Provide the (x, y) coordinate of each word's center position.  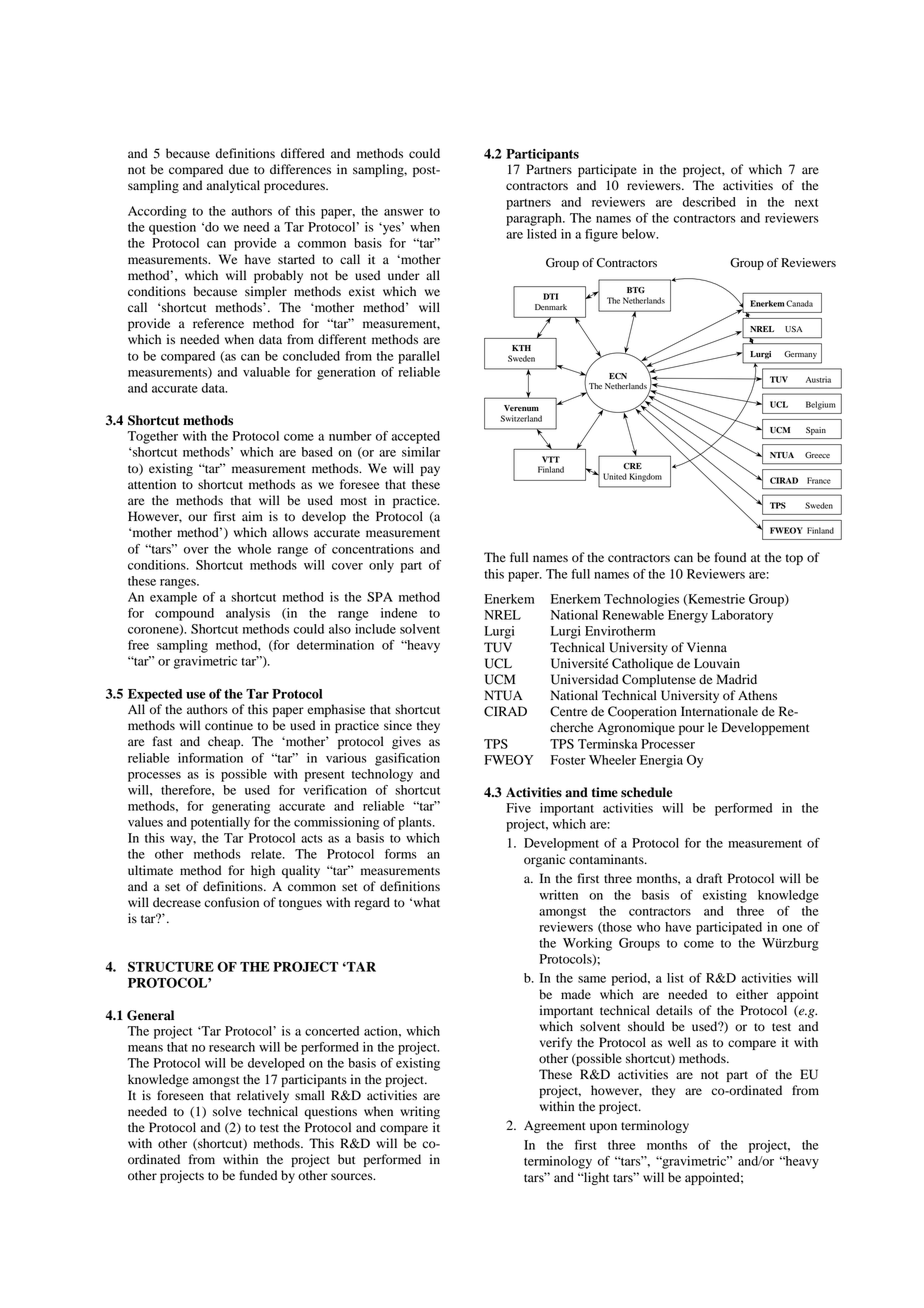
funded (258, 1175)
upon (603, 1128)
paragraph (535, 219)
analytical (233, 186)
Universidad (584, 679)
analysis (248, 614)
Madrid (736, 679)
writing (420, 1112)
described (709, 202)
